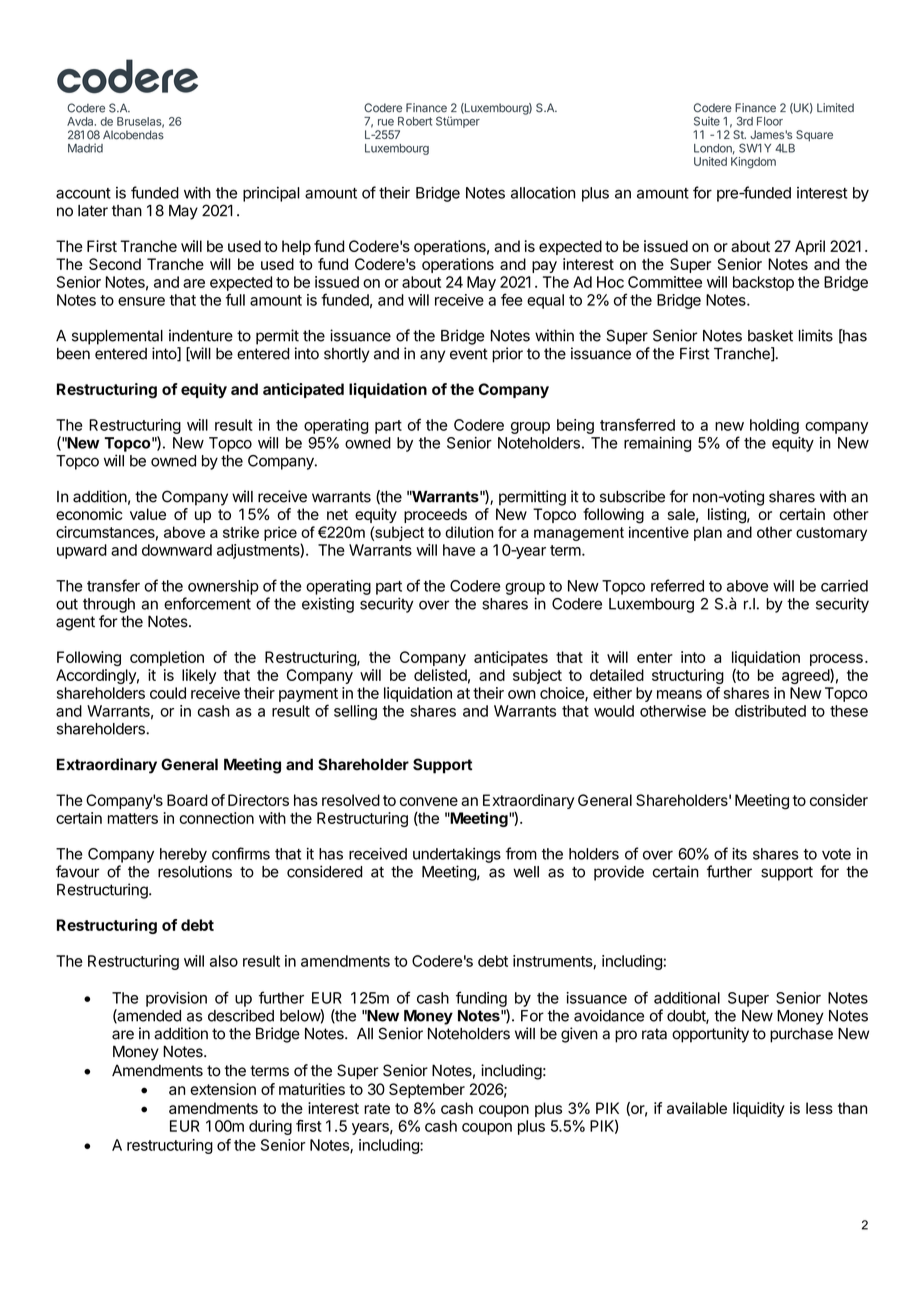 The image size is (924, 1308). What do you see at coordinates (511, 658) in the document?
I see `anticipates` at bounding box center [511, 658].
